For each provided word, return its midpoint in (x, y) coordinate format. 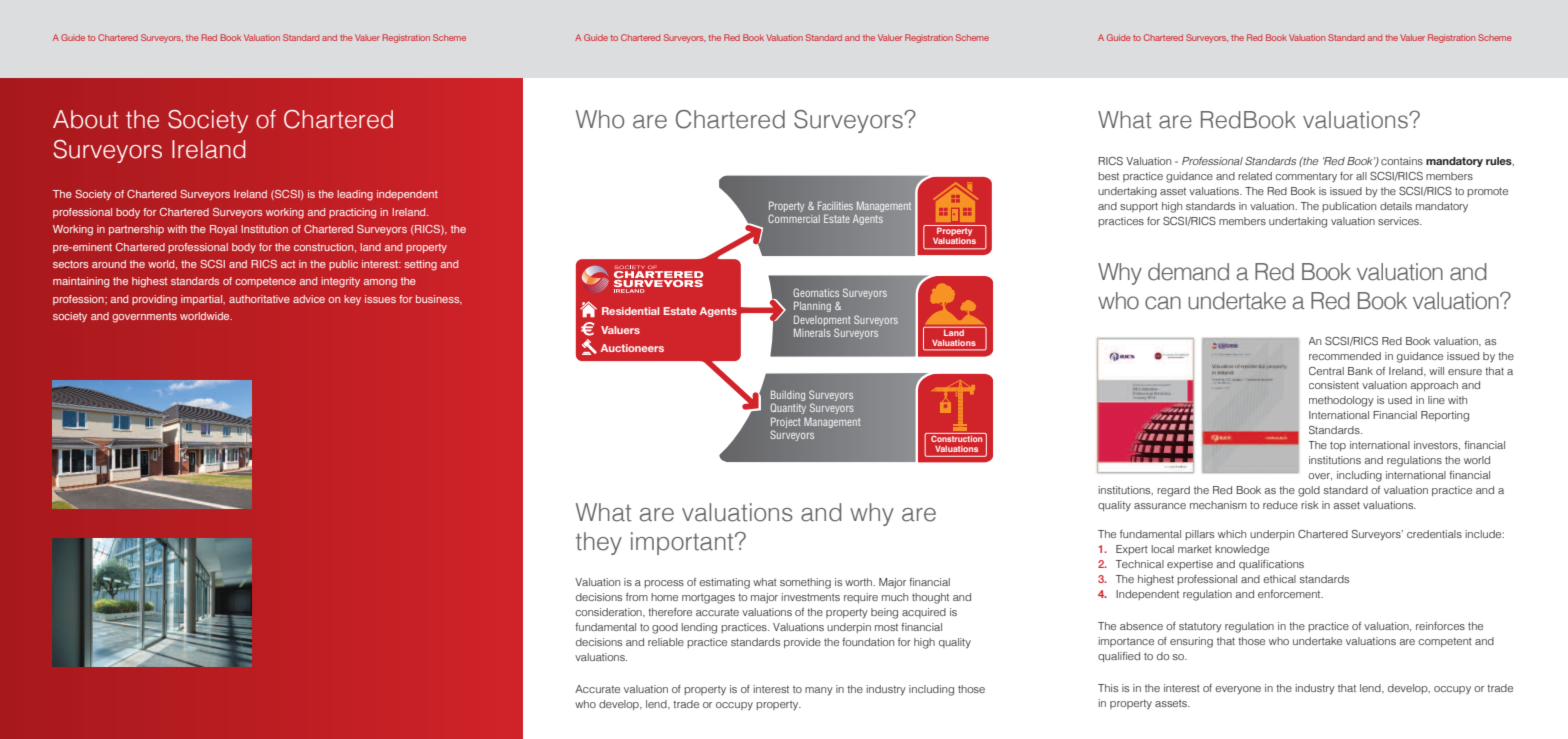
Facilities (835, 205)
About (86, 119)
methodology (1341, 401)
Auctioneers (632, 348)
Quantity (788, 408)
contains (1402, 161)
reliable (666, 642)
